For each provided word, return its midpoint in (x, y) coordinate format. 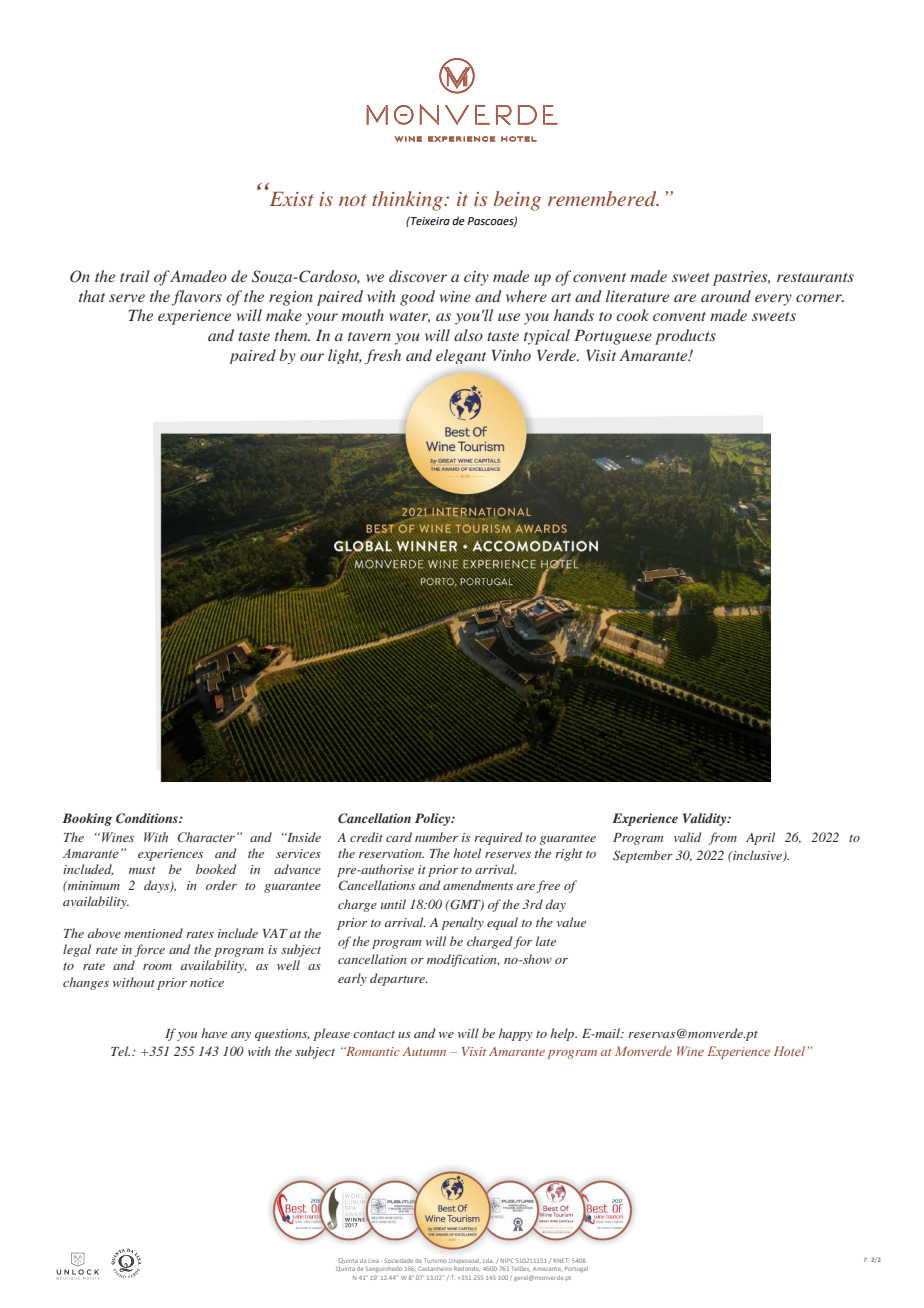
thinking (408, 201)
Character (206, 837)
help (563, 1034)
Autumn (424, 1051)
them (292, 335)
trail (135, 276)
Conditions (148, 818)
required (498, 838)
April (760, 838)
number (436, 837)
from (722, 838)
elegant (461, 356)
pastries (741, 278)
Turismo (435, 1260)
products (685, 337)
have (214, 1033)
